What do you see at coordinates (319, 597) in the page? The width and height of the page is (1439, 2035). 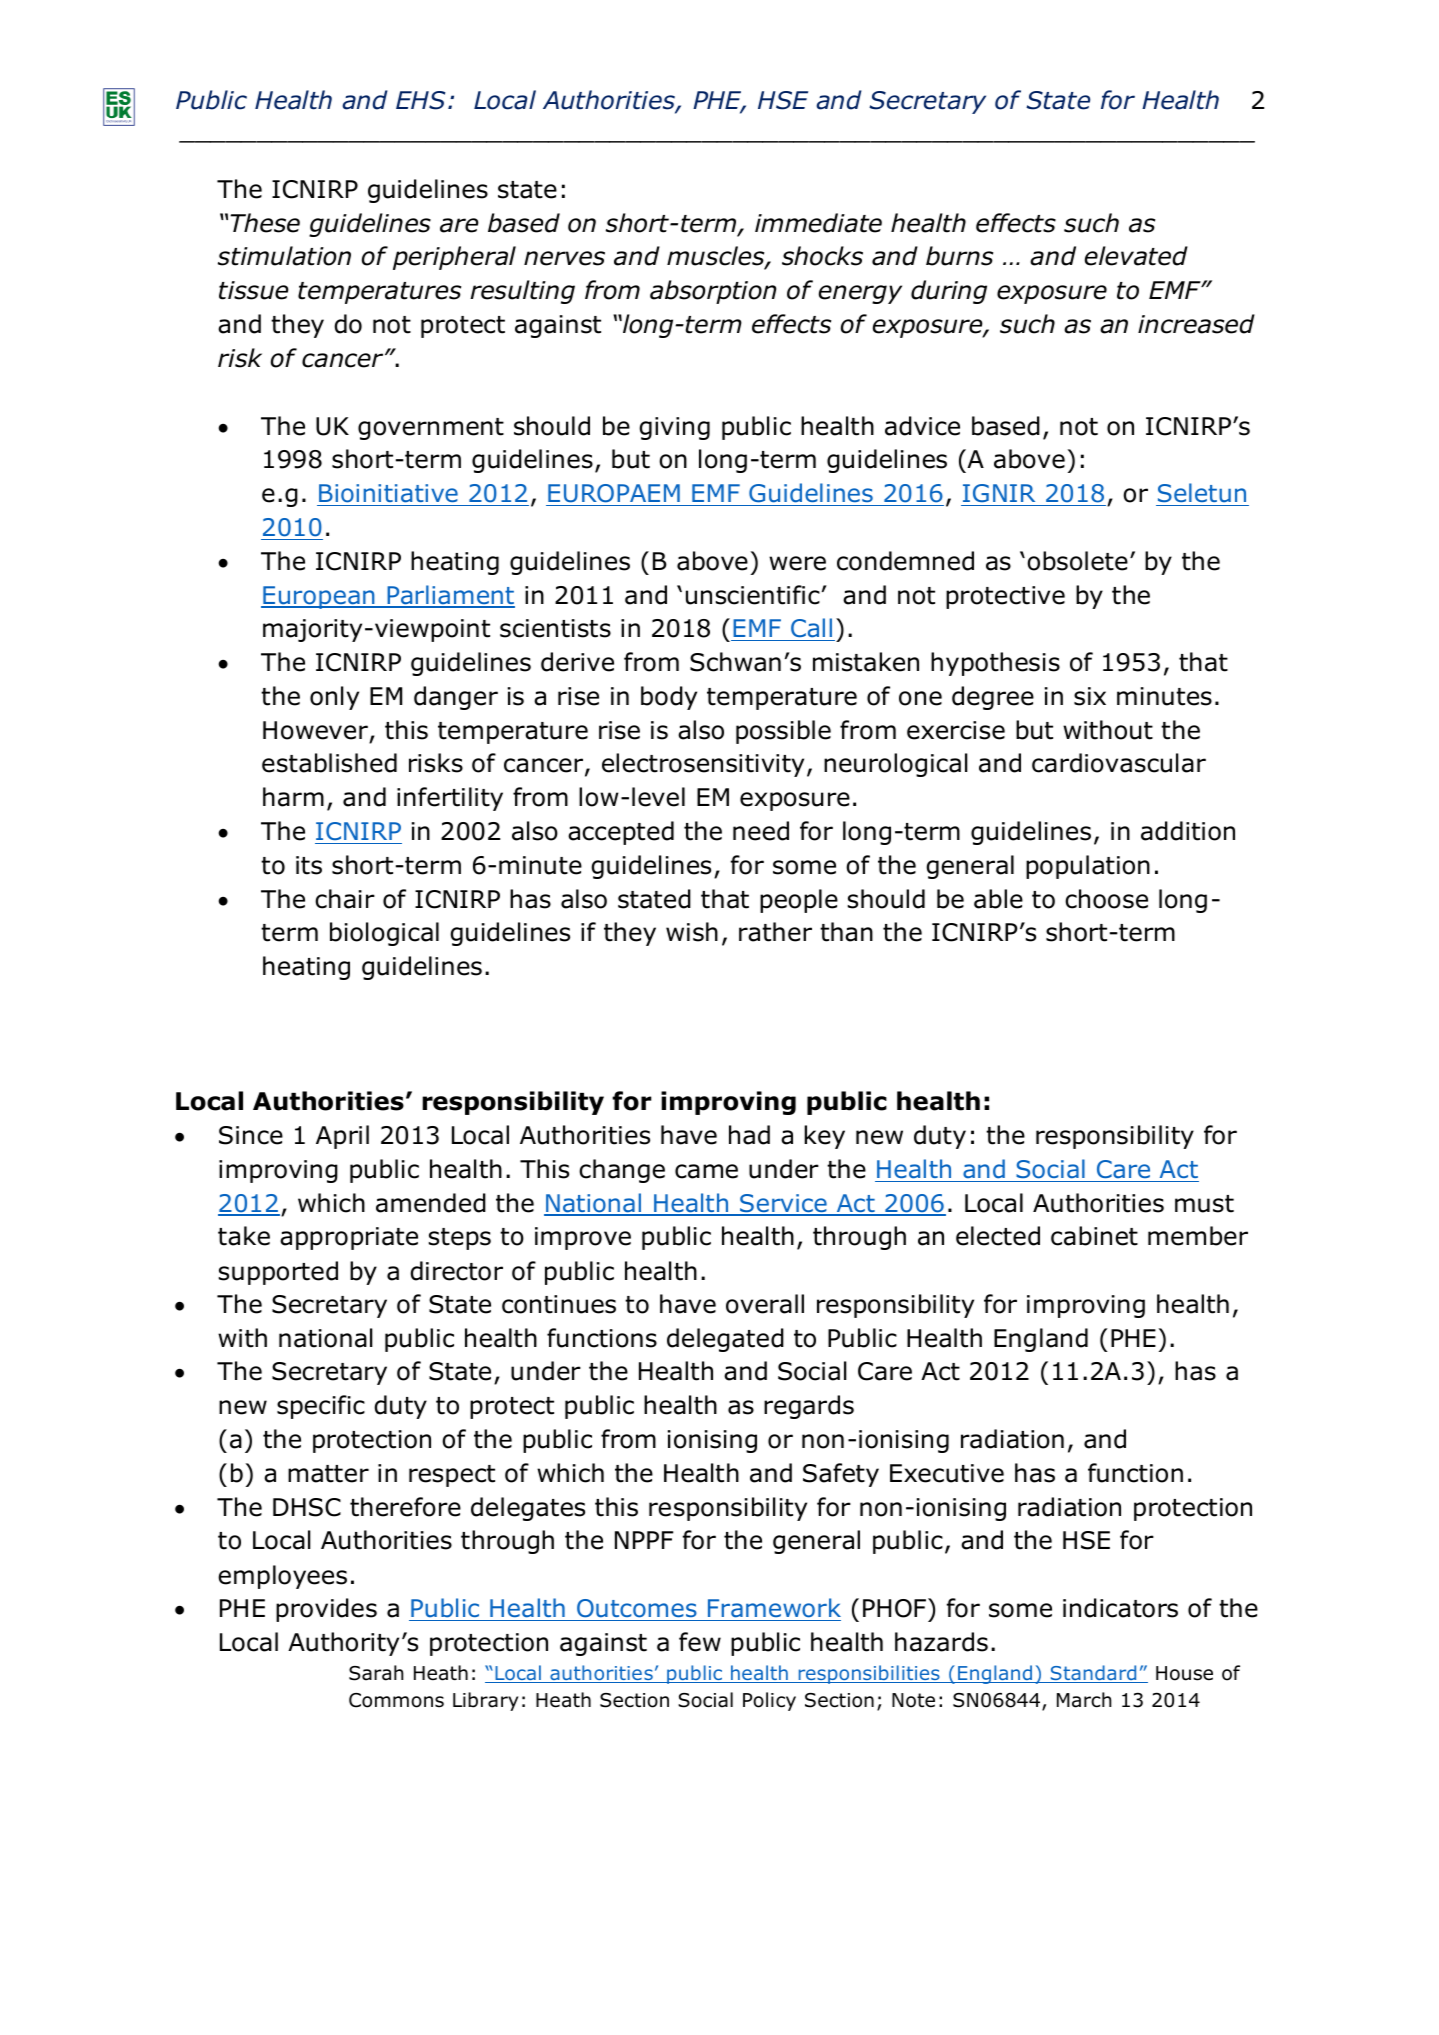 I see `European` at bounding box center [319, 597].
